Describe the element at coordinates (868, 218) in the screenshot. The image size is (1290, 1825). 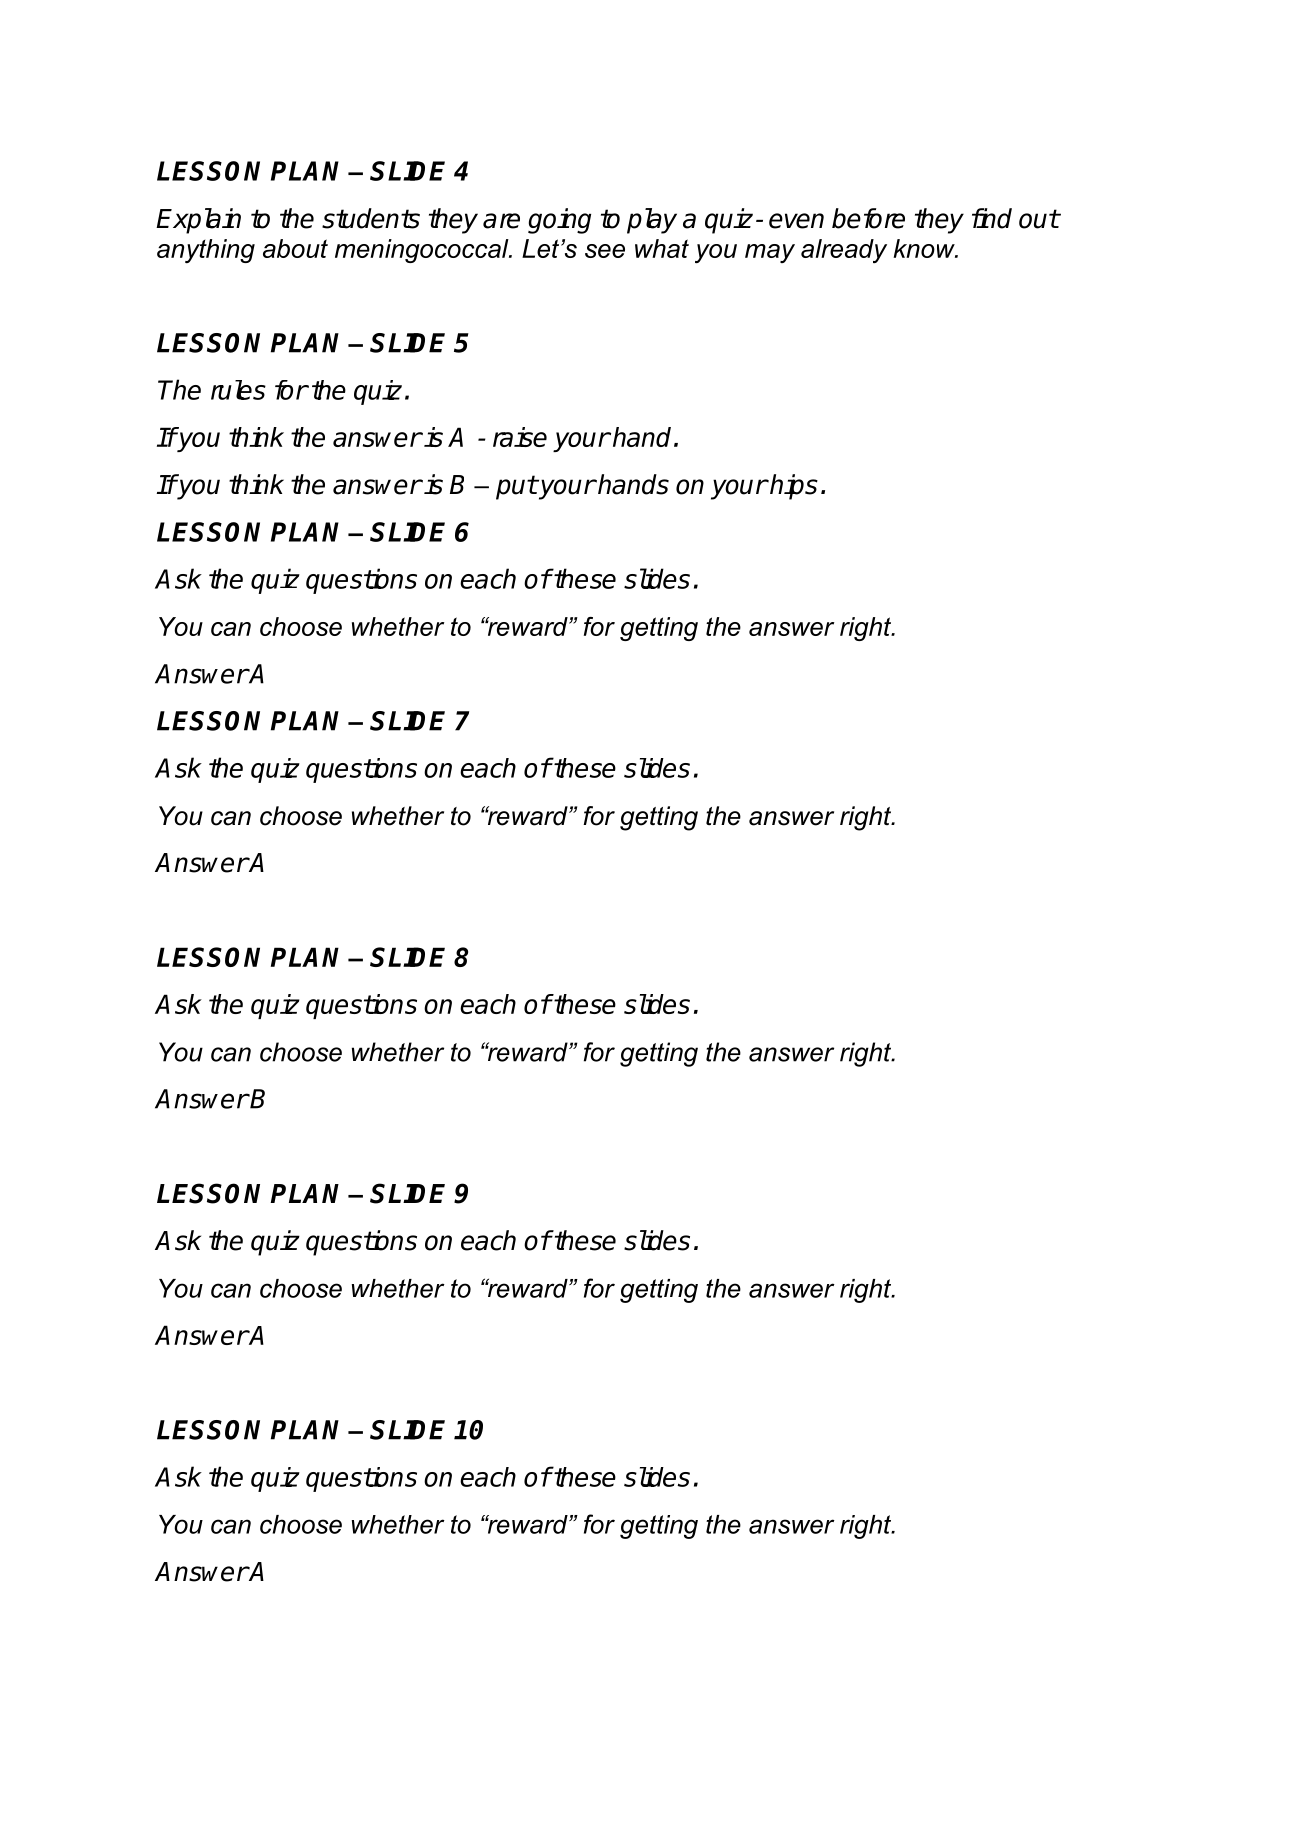
I see `before` at that location.
